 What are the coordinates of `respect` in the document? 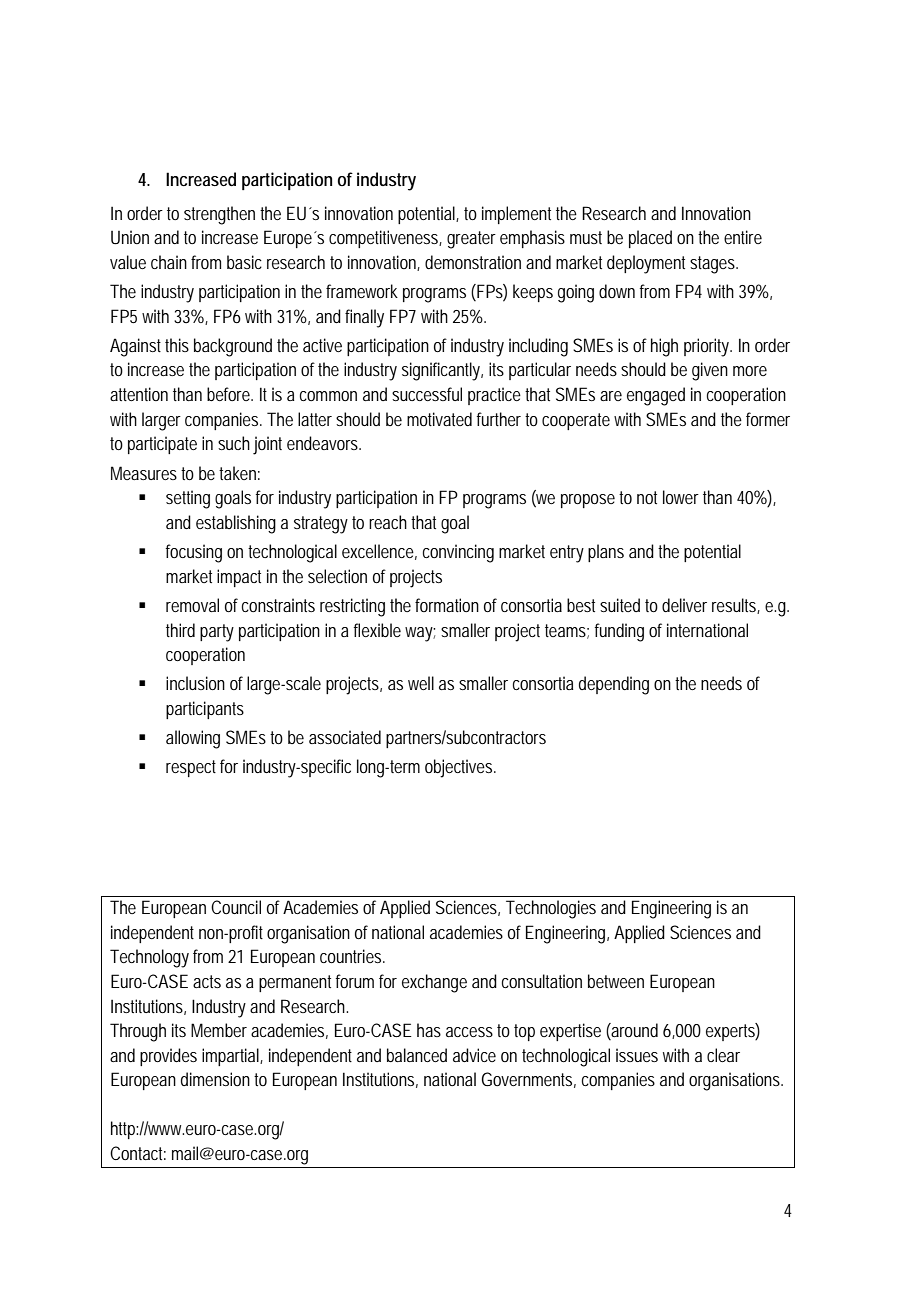 It's located at (191, 768).
